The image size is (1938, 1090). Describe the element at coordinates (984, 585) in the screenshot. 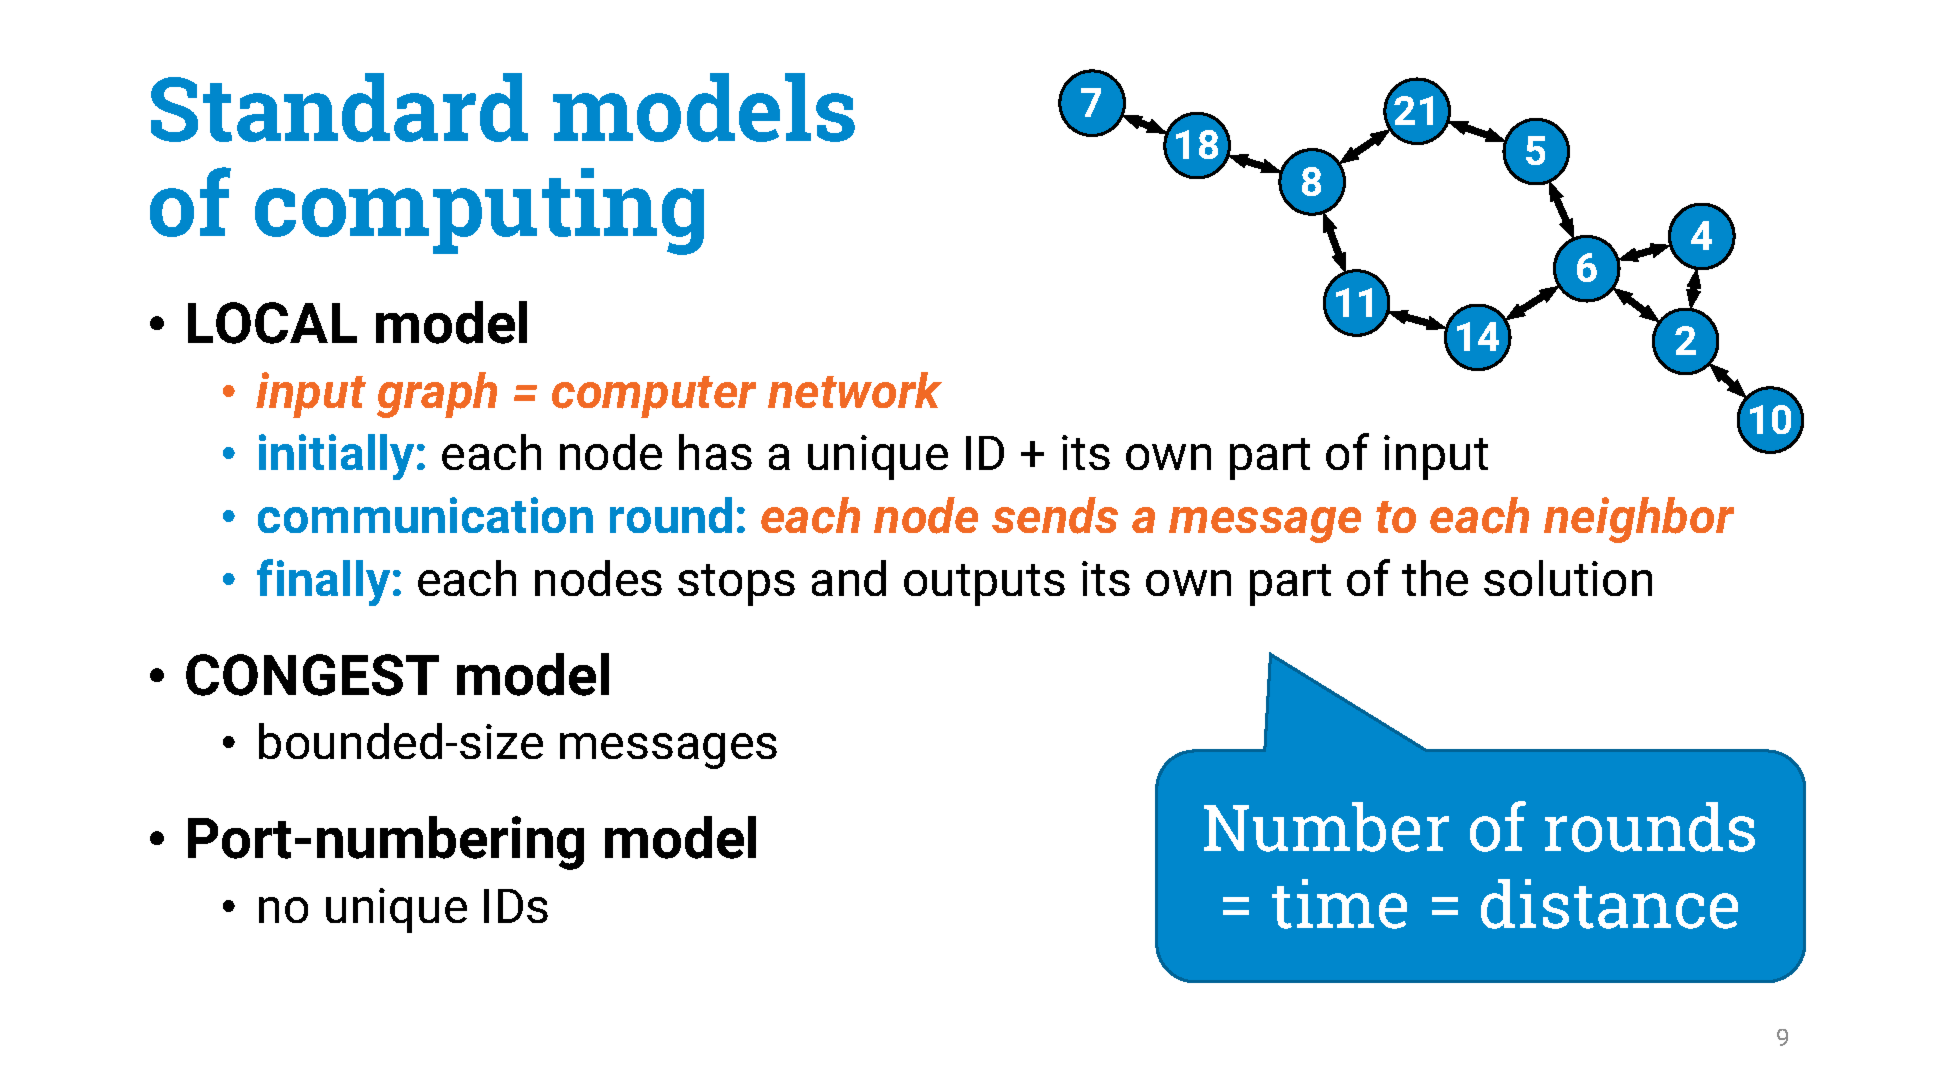

I see `outputs` at that location.
